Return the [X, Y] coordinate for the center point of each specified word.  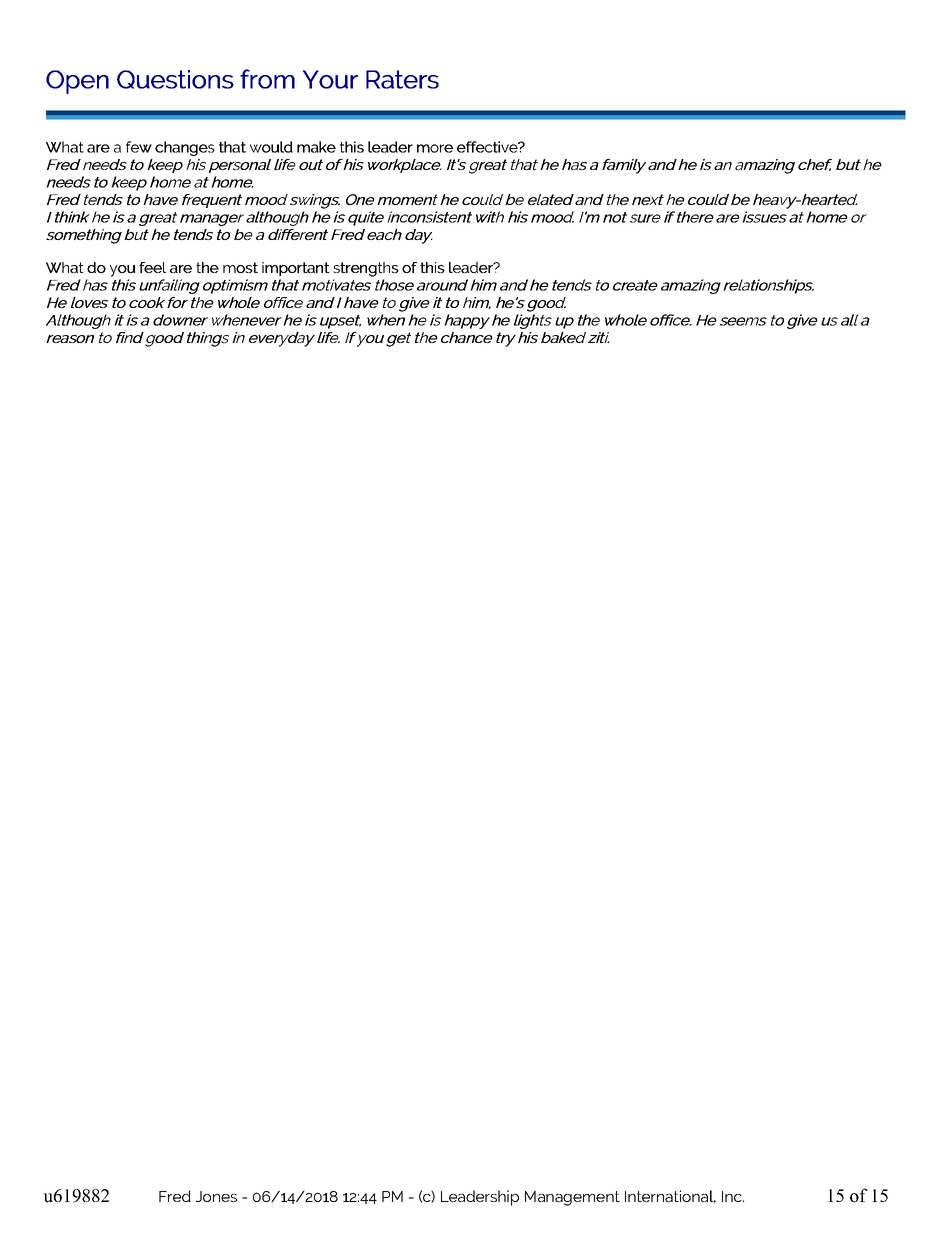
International [670, 1197]
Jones [216, 1196]
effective [488, 147]
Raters [402, 79]
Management [572, 1198]
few [139, 147]
